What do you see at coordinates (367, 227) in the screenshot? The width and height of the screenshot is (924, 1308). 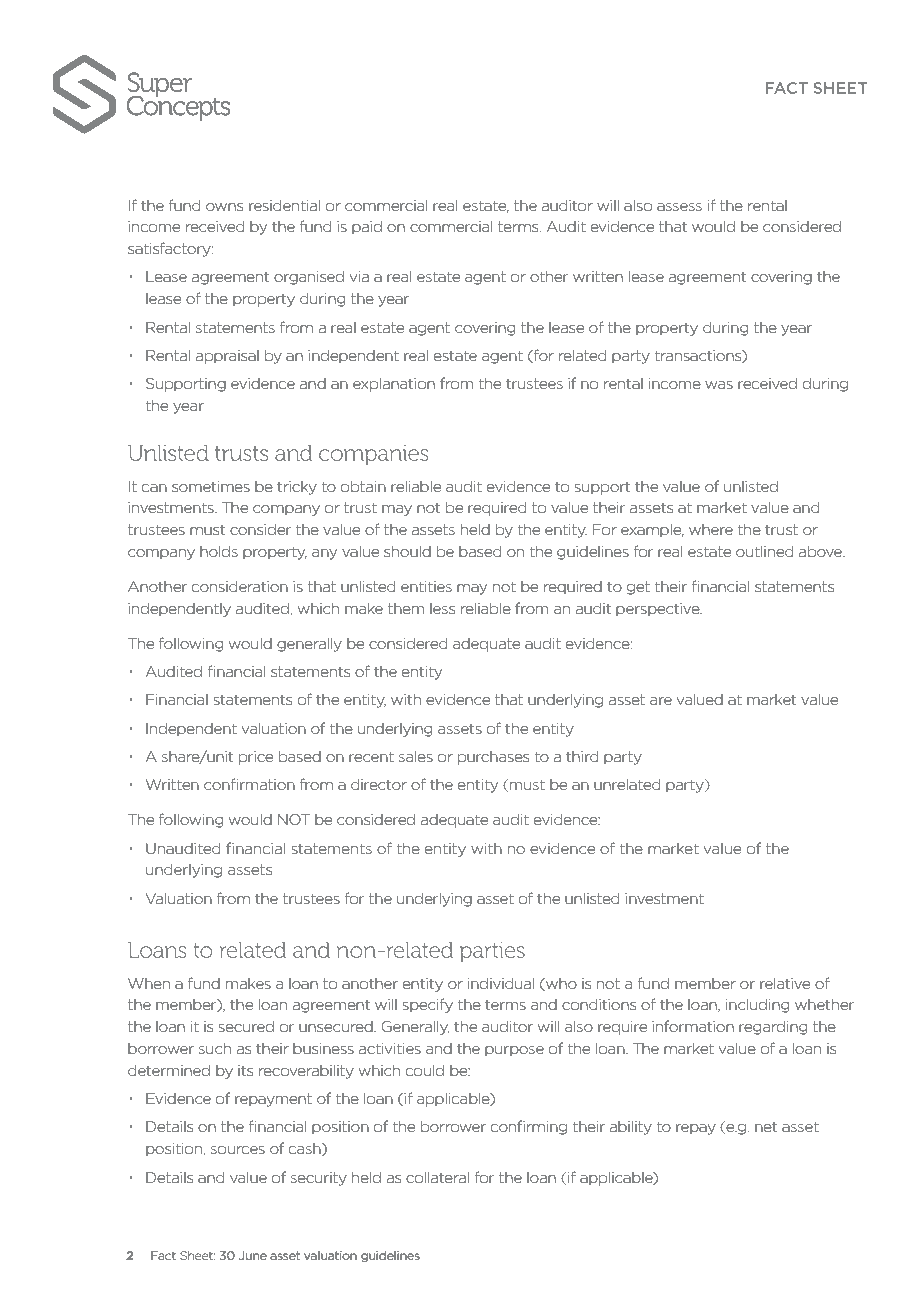 I see `paid` at bounding box center [367, 227].
